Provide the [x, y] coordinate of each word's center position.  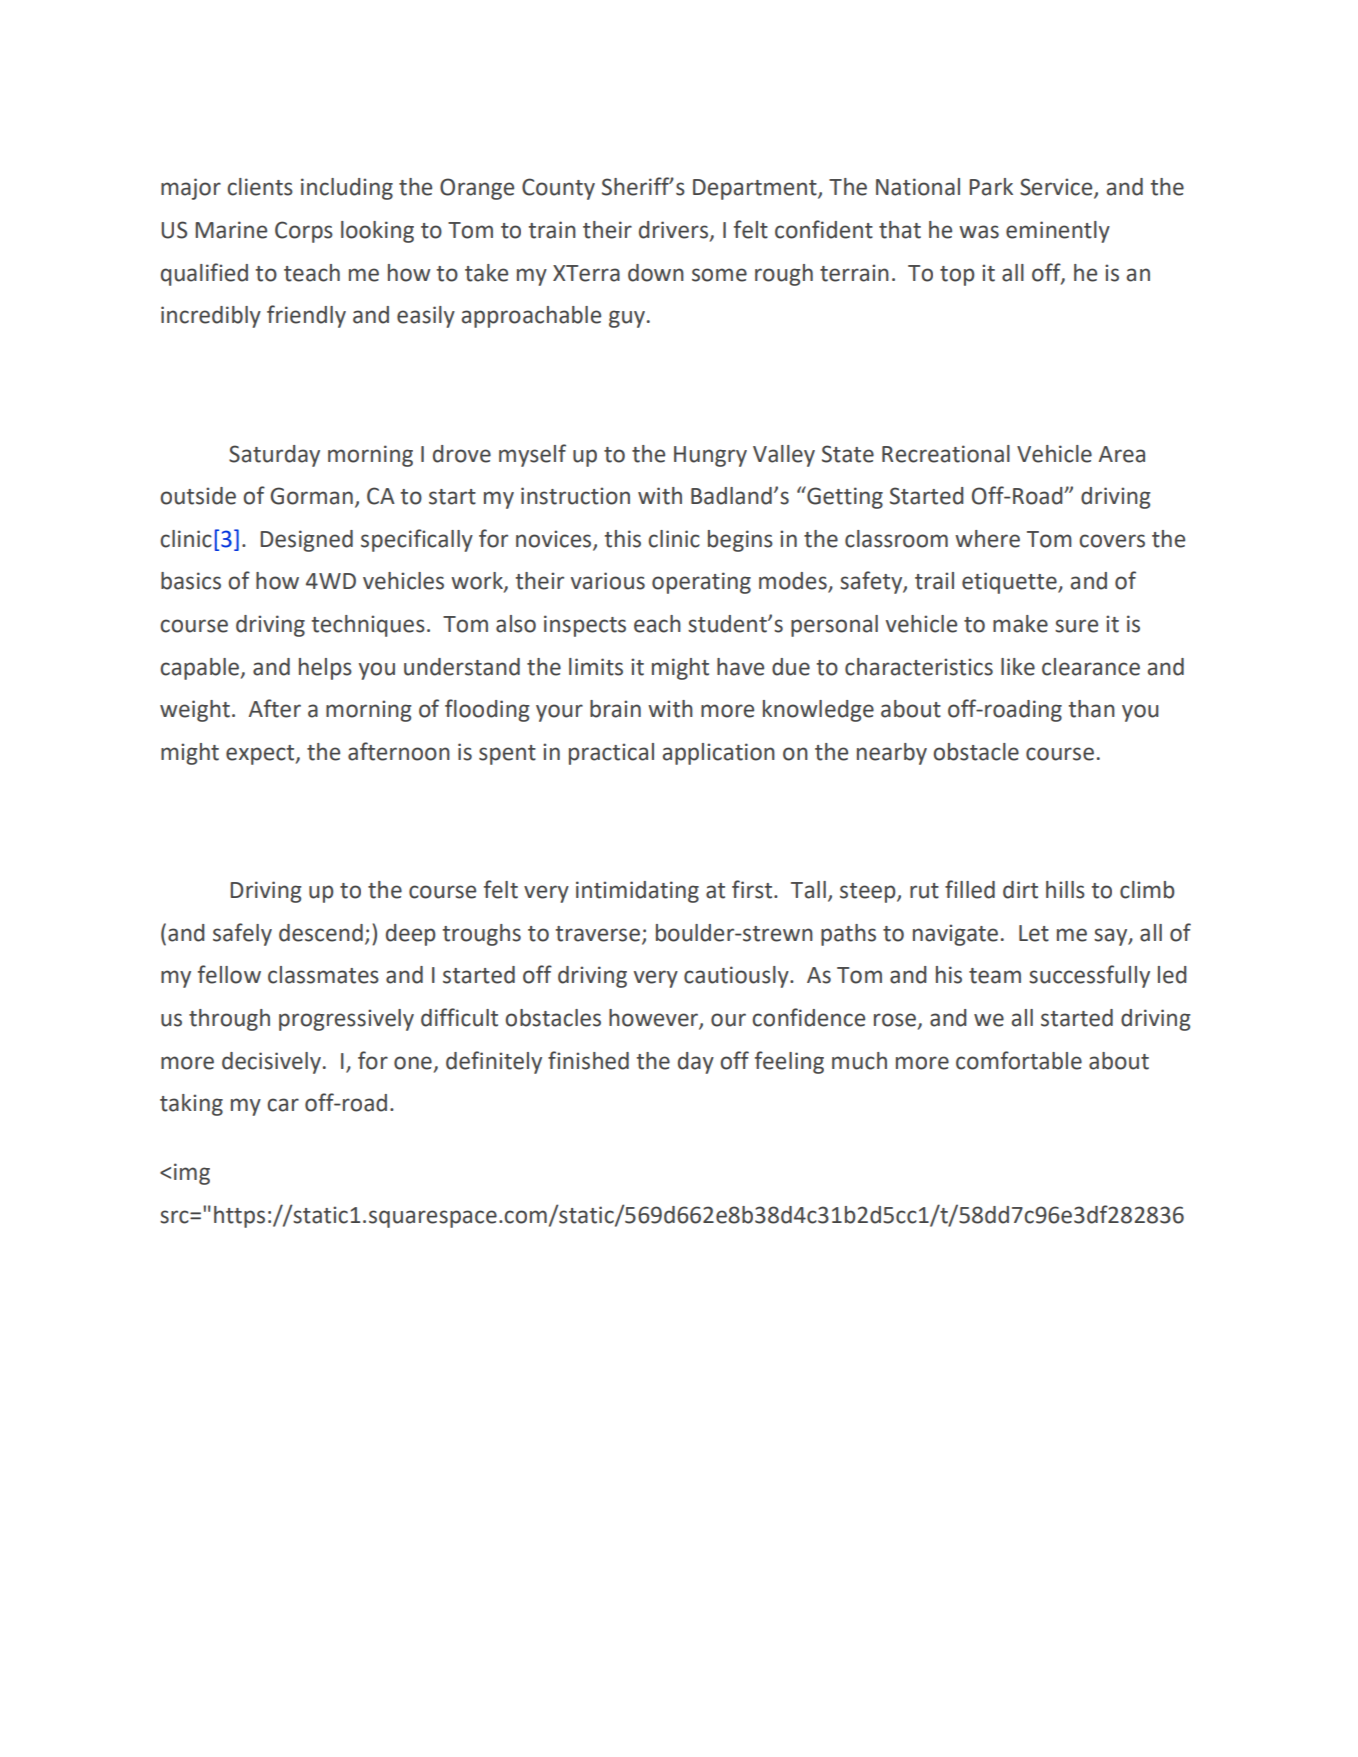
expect [261, 755]
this [622, 539]
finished [588, 1060]
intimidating [637, 892]
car [283, 1105]
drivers [675, 231]
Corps [304, 232]
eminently [1058, 232]
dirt [1020, 890]
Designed [306, 541]
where [987, 539]
